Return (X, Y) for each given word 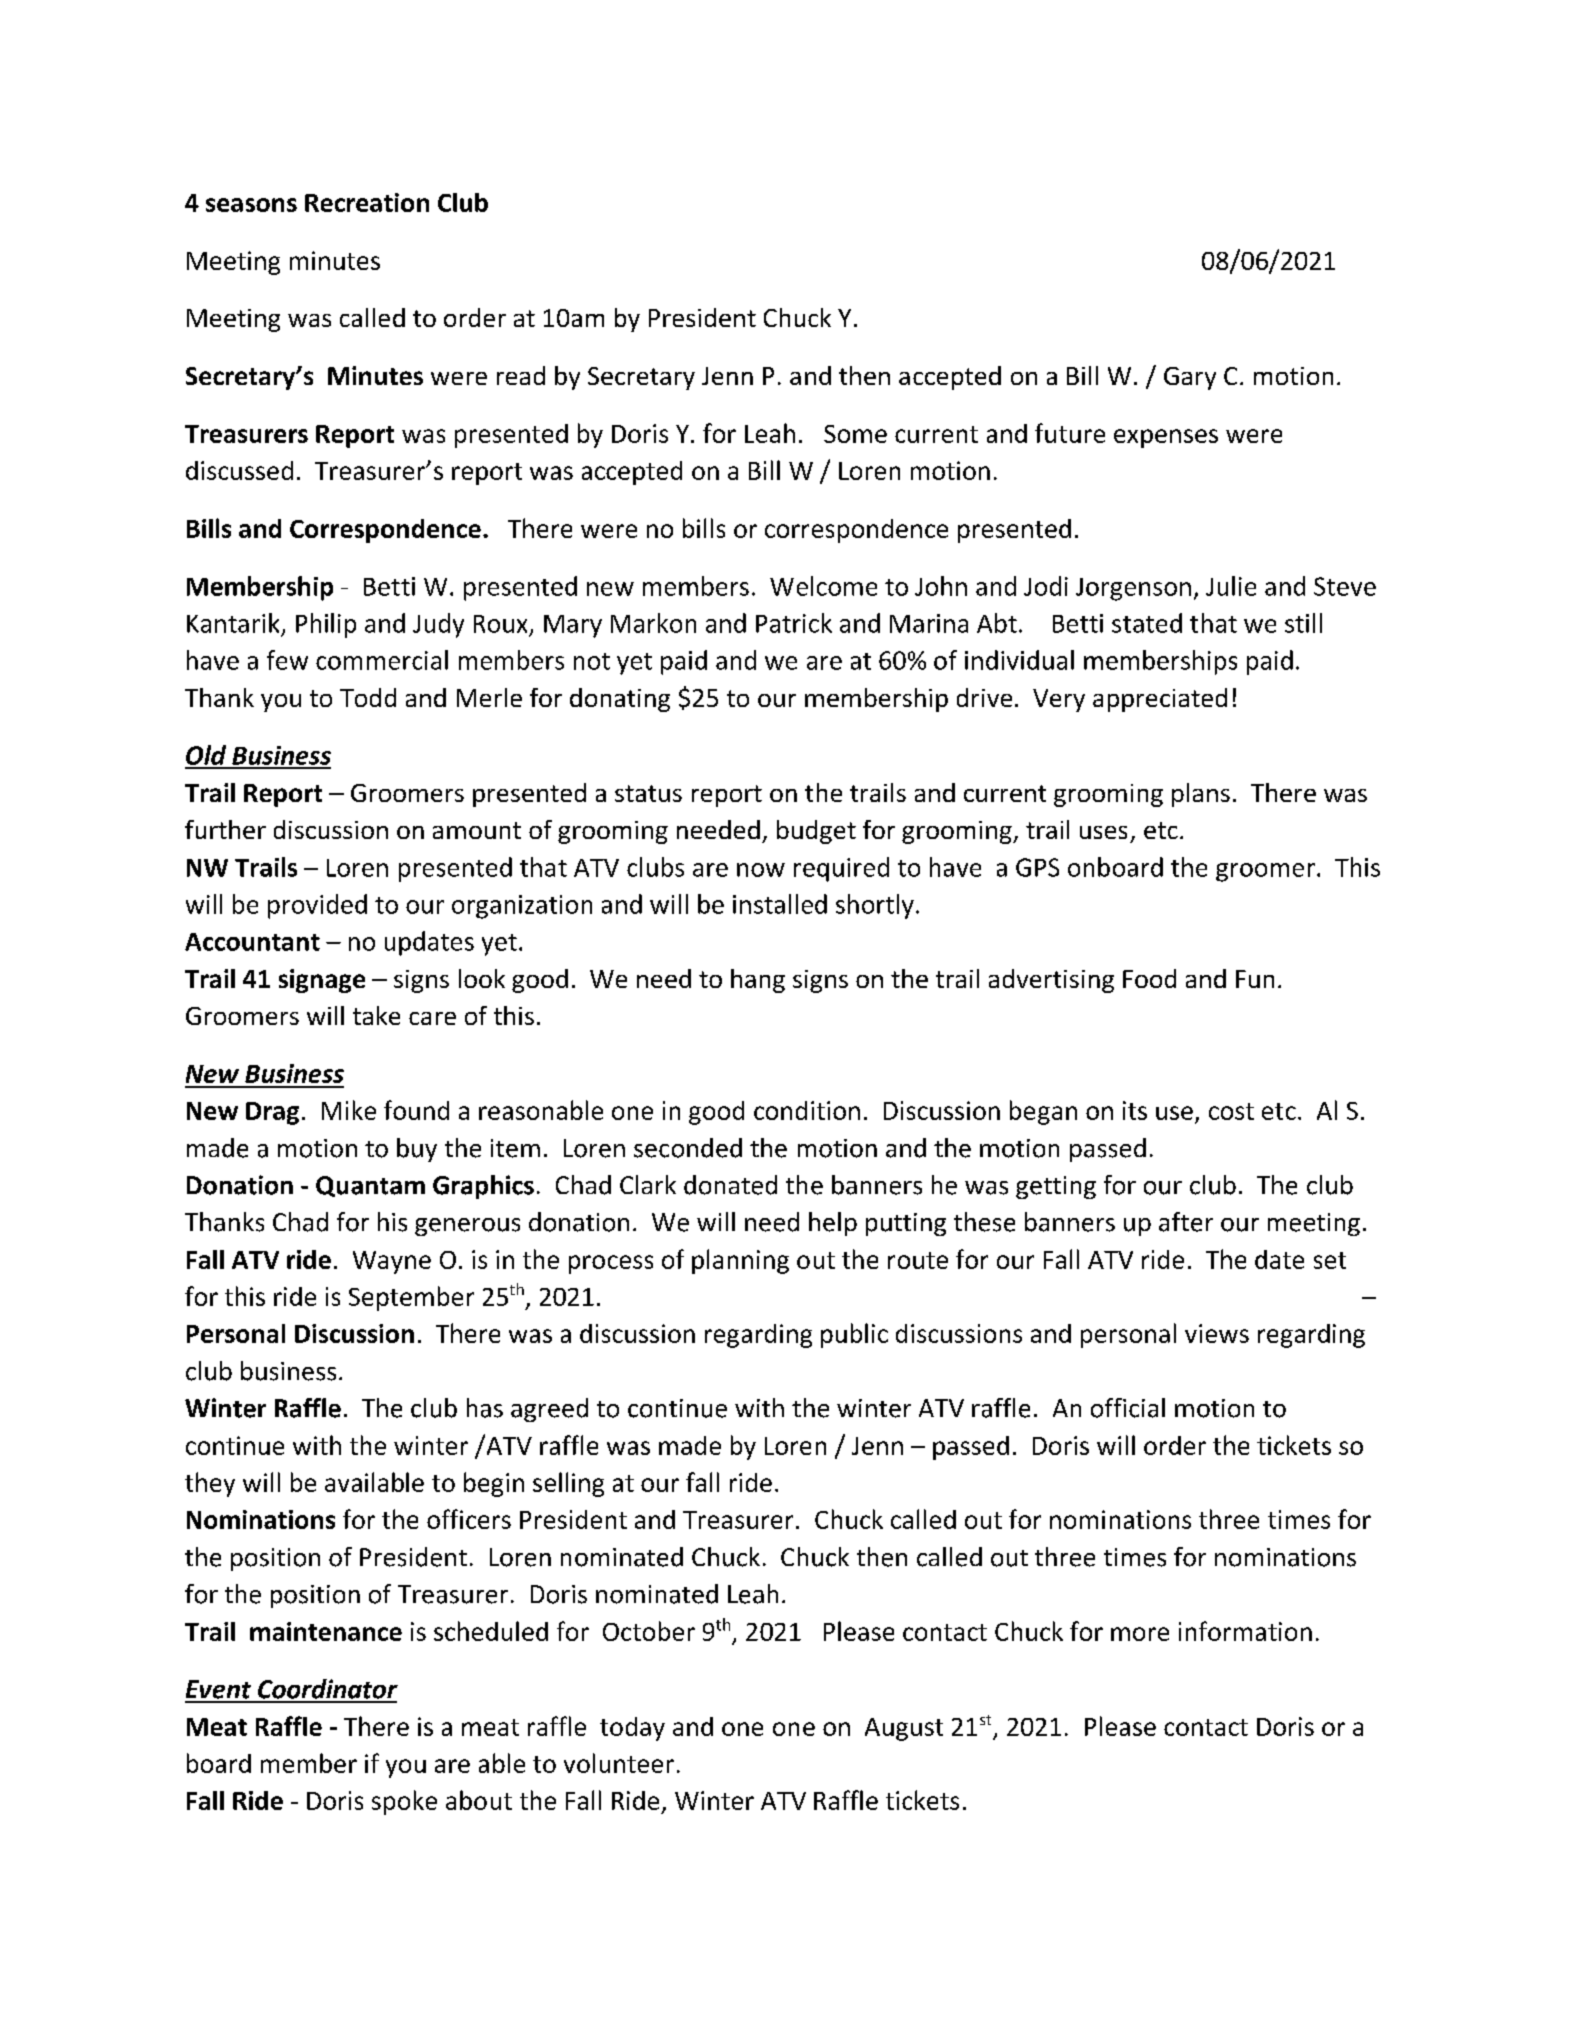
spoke (404, 1802)
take (376, 1015)
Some (855, 434)
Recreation (367, 202)
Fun (1255, 979)
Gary (1190, 378)
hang (758, 981)
